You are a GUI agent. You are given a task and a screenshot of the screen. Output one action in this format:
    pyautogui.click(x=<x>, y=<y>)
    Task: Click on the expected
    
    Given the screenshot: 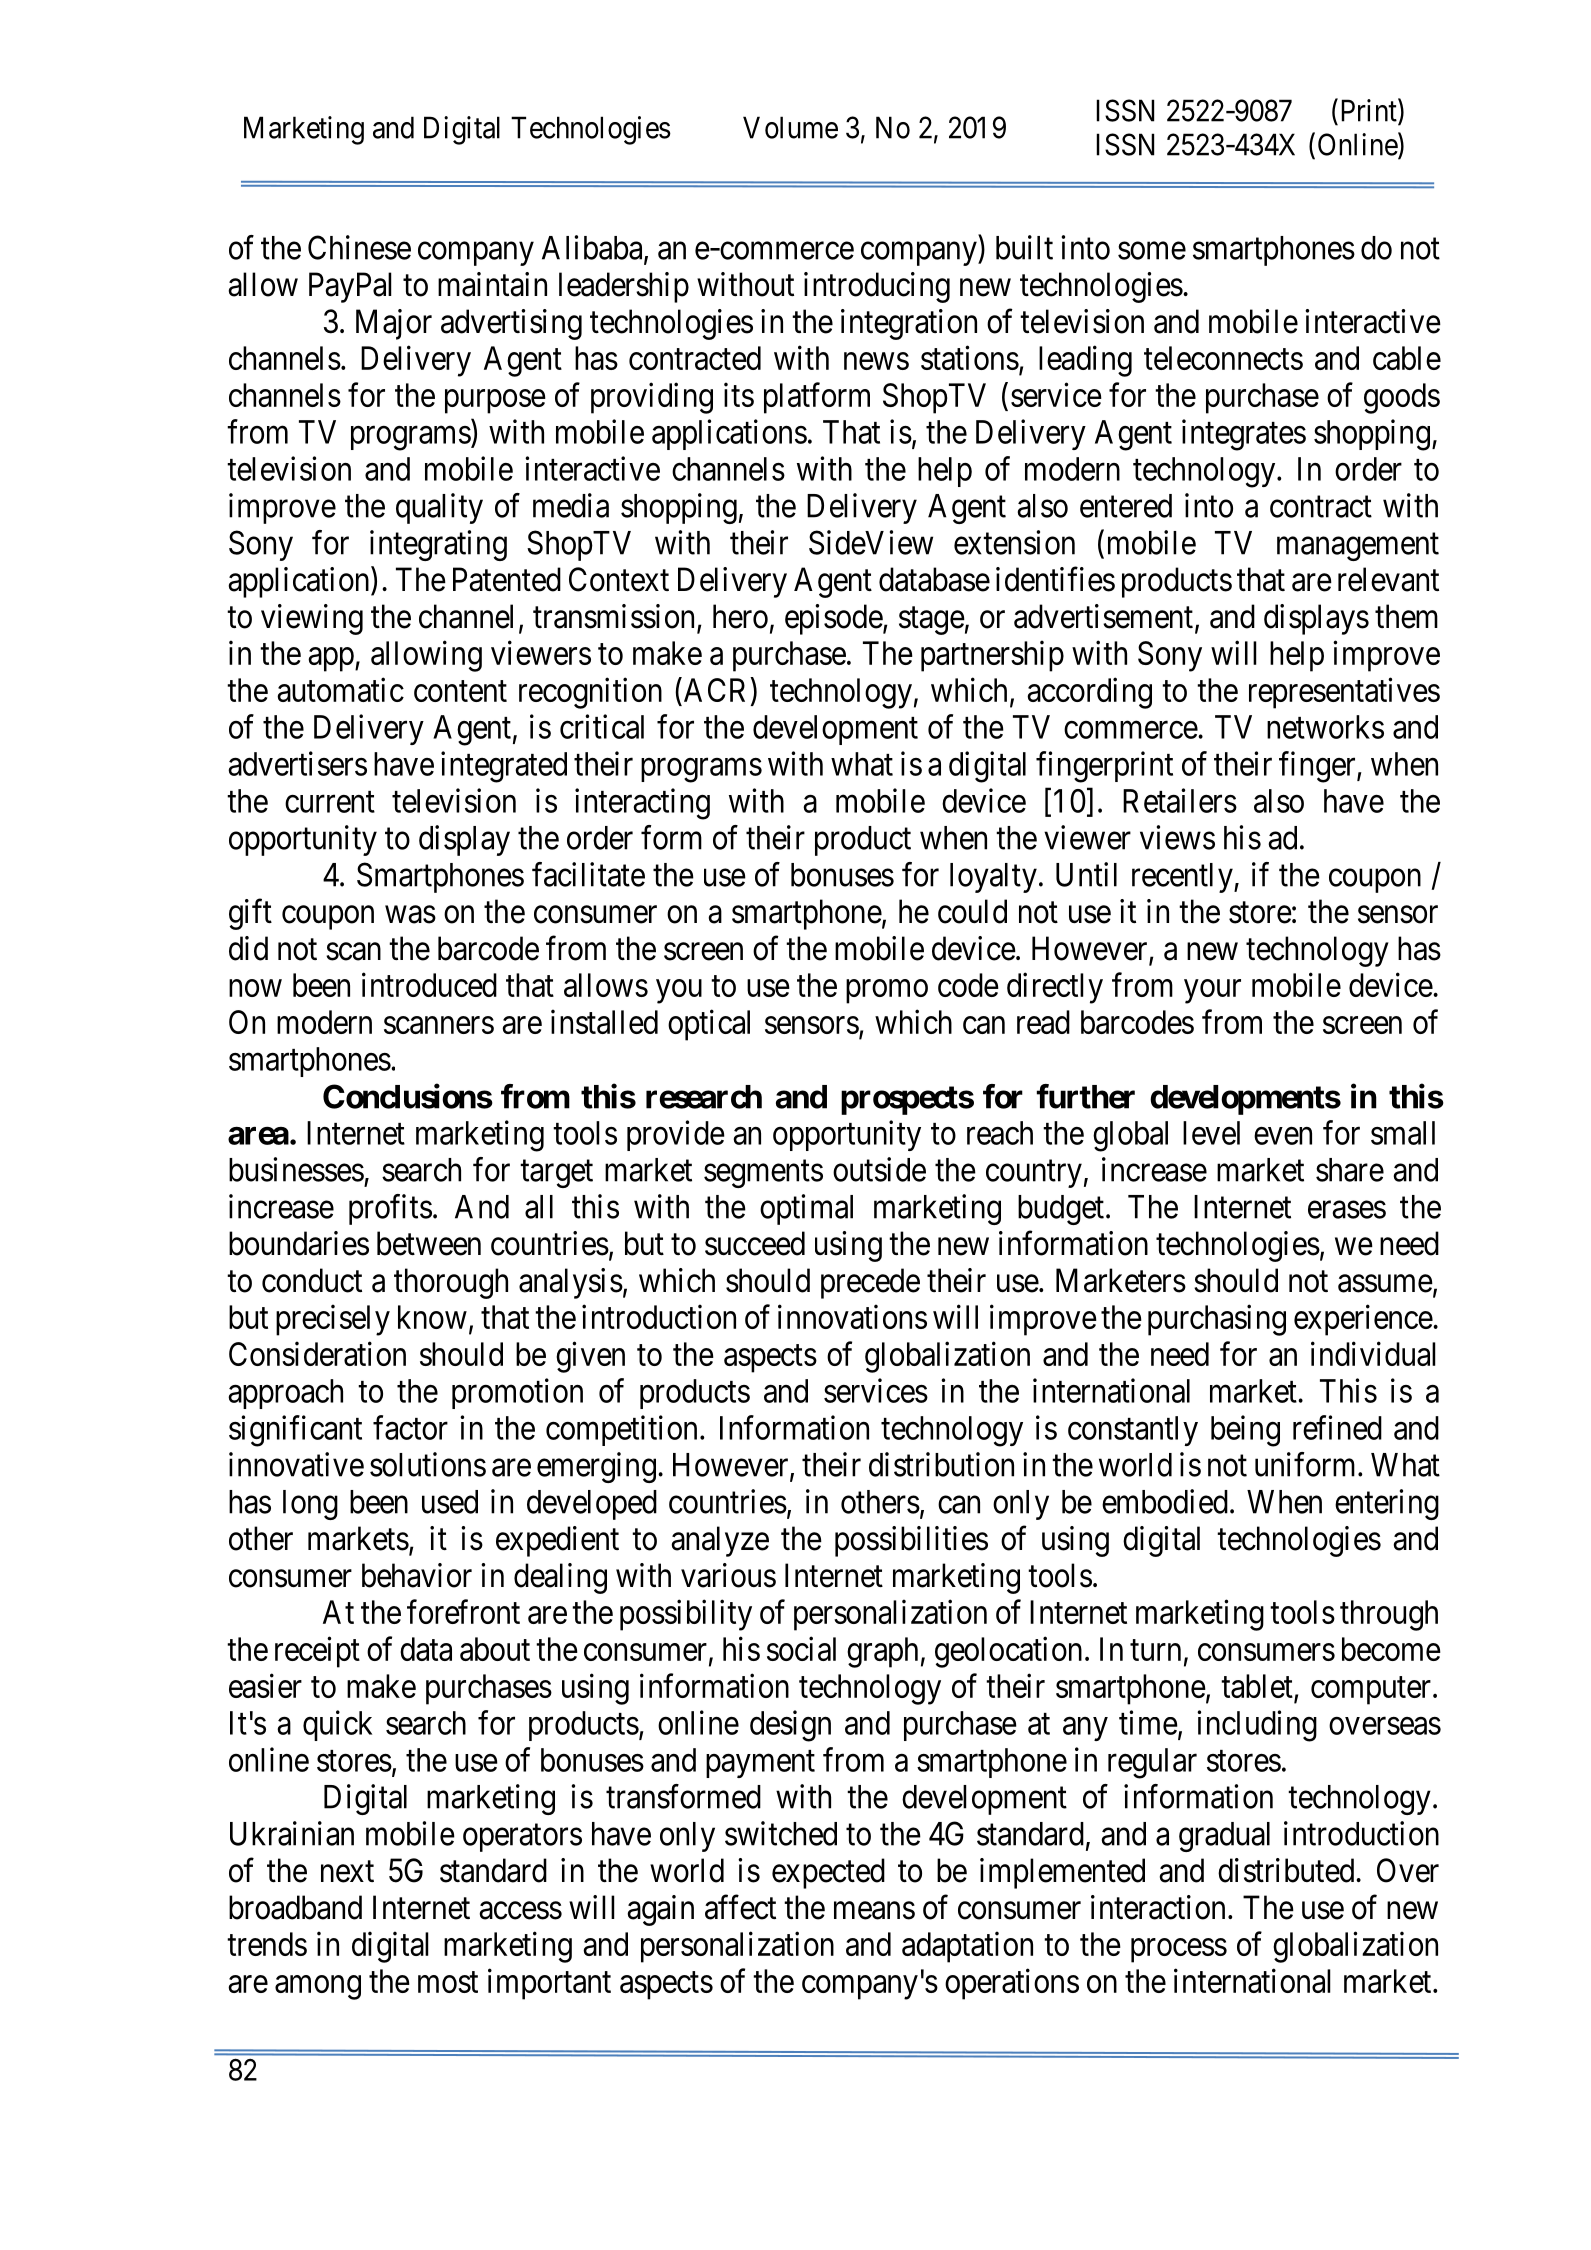 What is the action you would take?
    pyautogui.click(x=828, y=1873)
